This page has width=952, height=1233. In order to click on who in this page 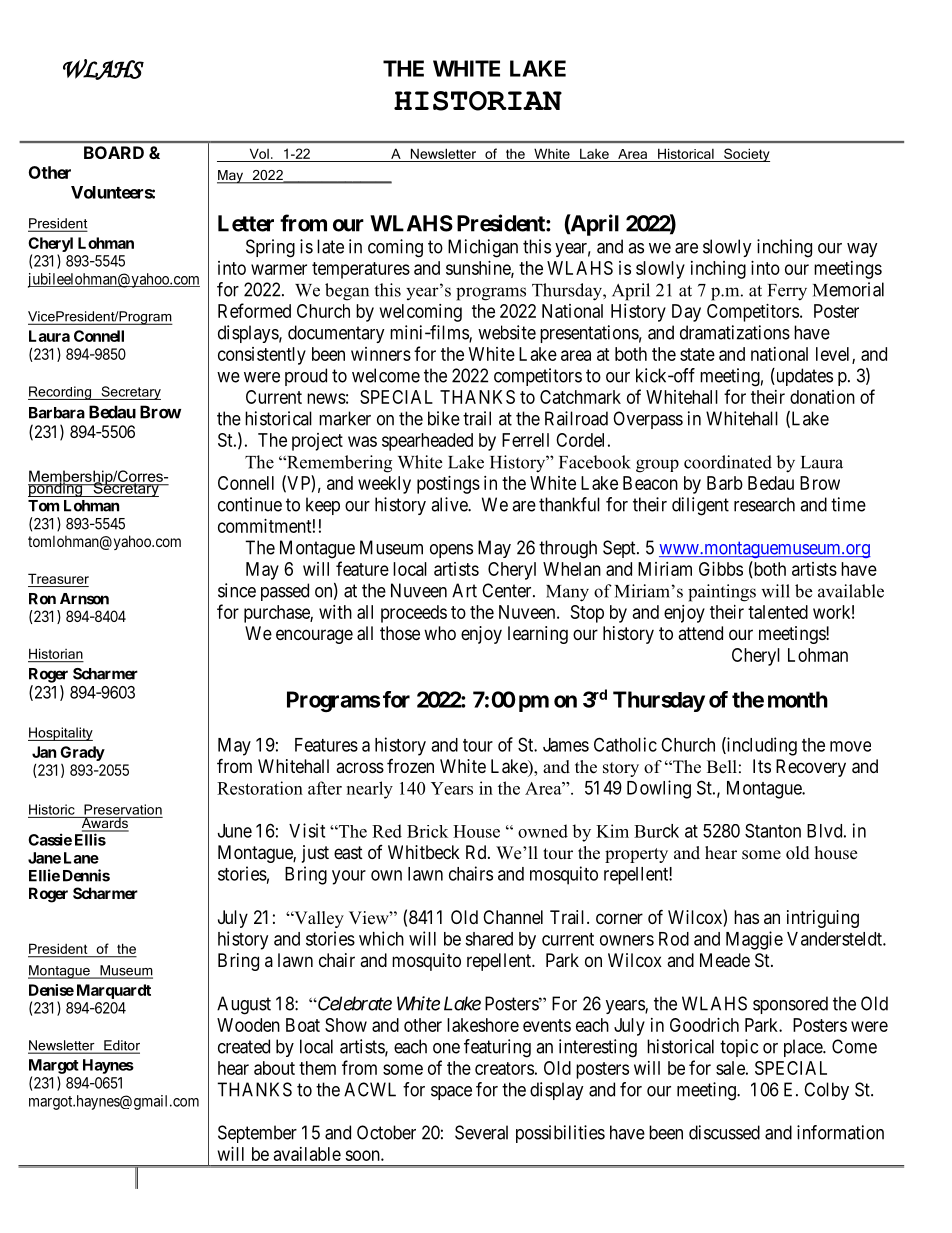, I will do `click(440, 633)`.
